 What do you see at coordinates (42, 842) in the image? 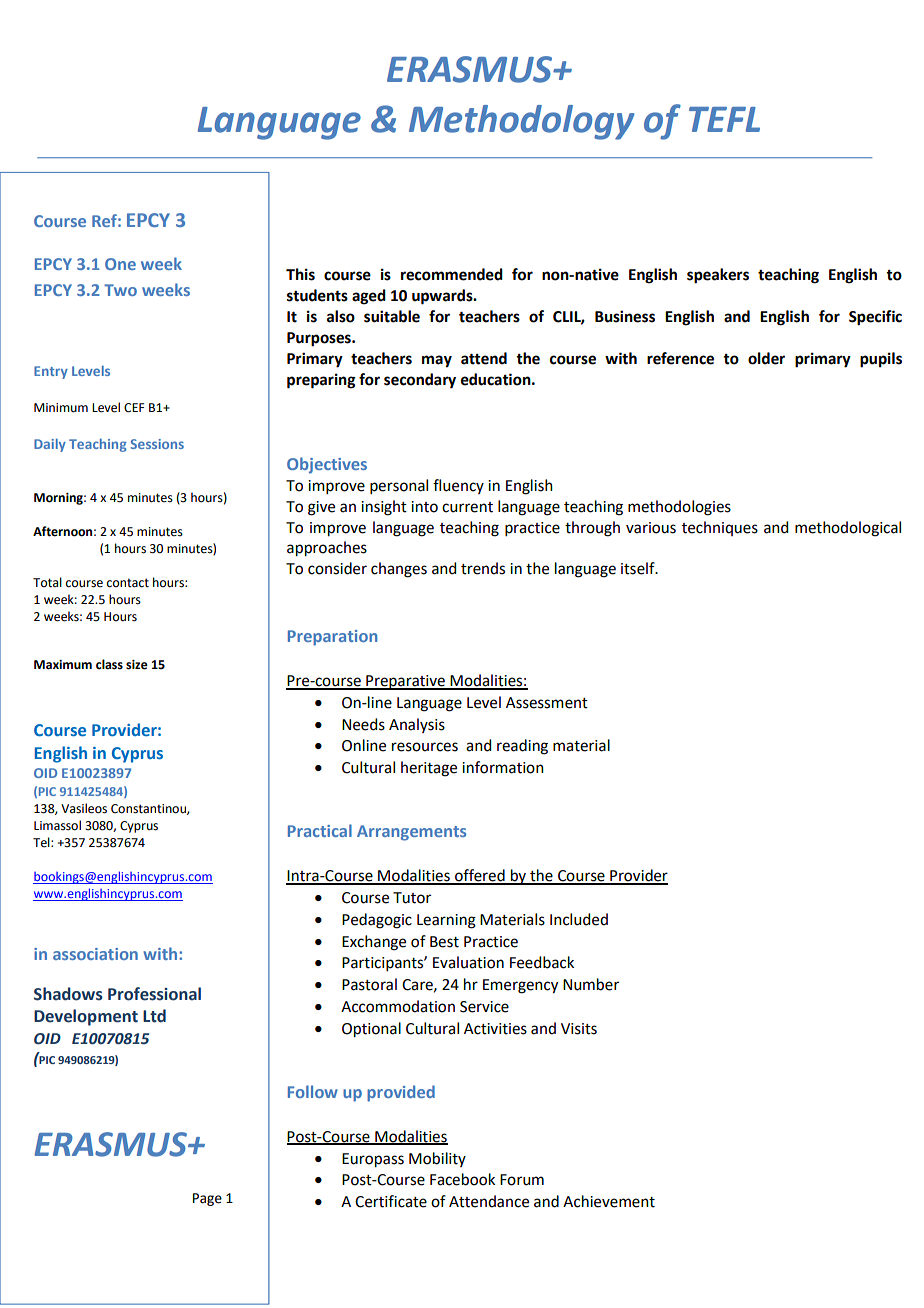
I see `Tel` at bounding box center [42, 842].
